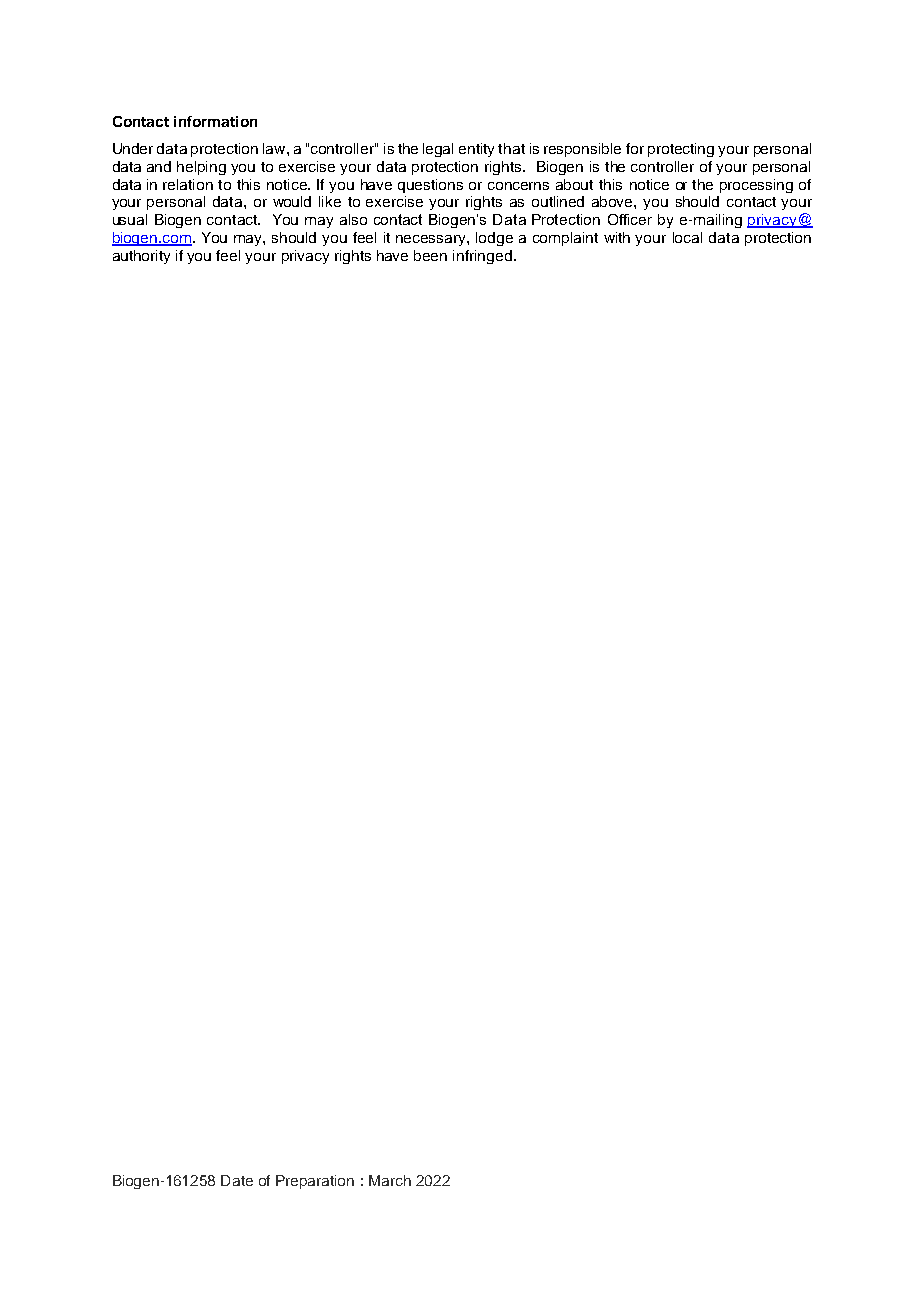 This page has width=924, height=1308. I want to click on protecting, so click(681, 150).
